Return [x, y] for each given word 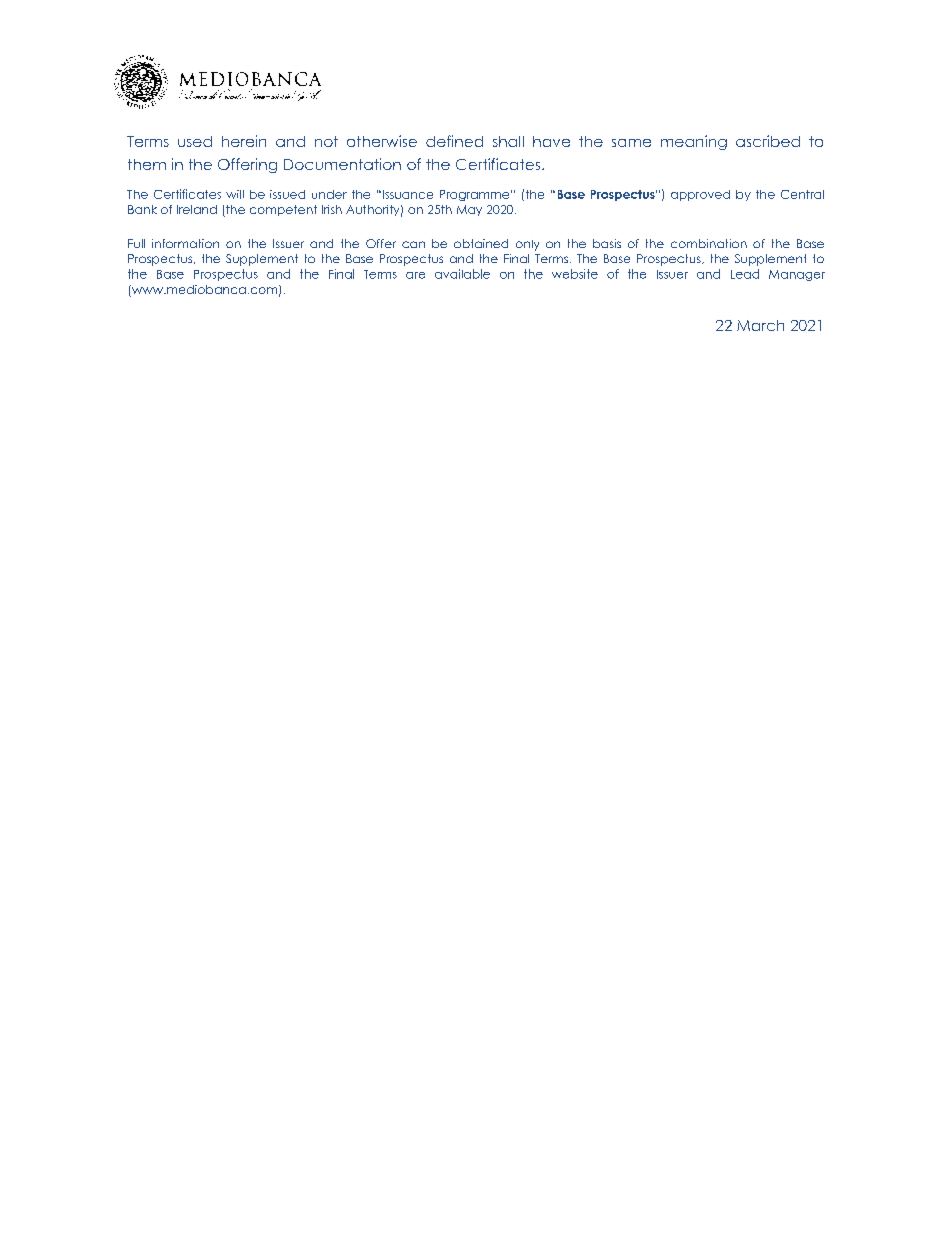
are [415, 275]
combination [709, 243]
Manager [797, 275]
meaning [694, 142]
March [760, 325]
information [185, 243]
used [195, 141]
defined [454, 141]
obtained [481, 243]
